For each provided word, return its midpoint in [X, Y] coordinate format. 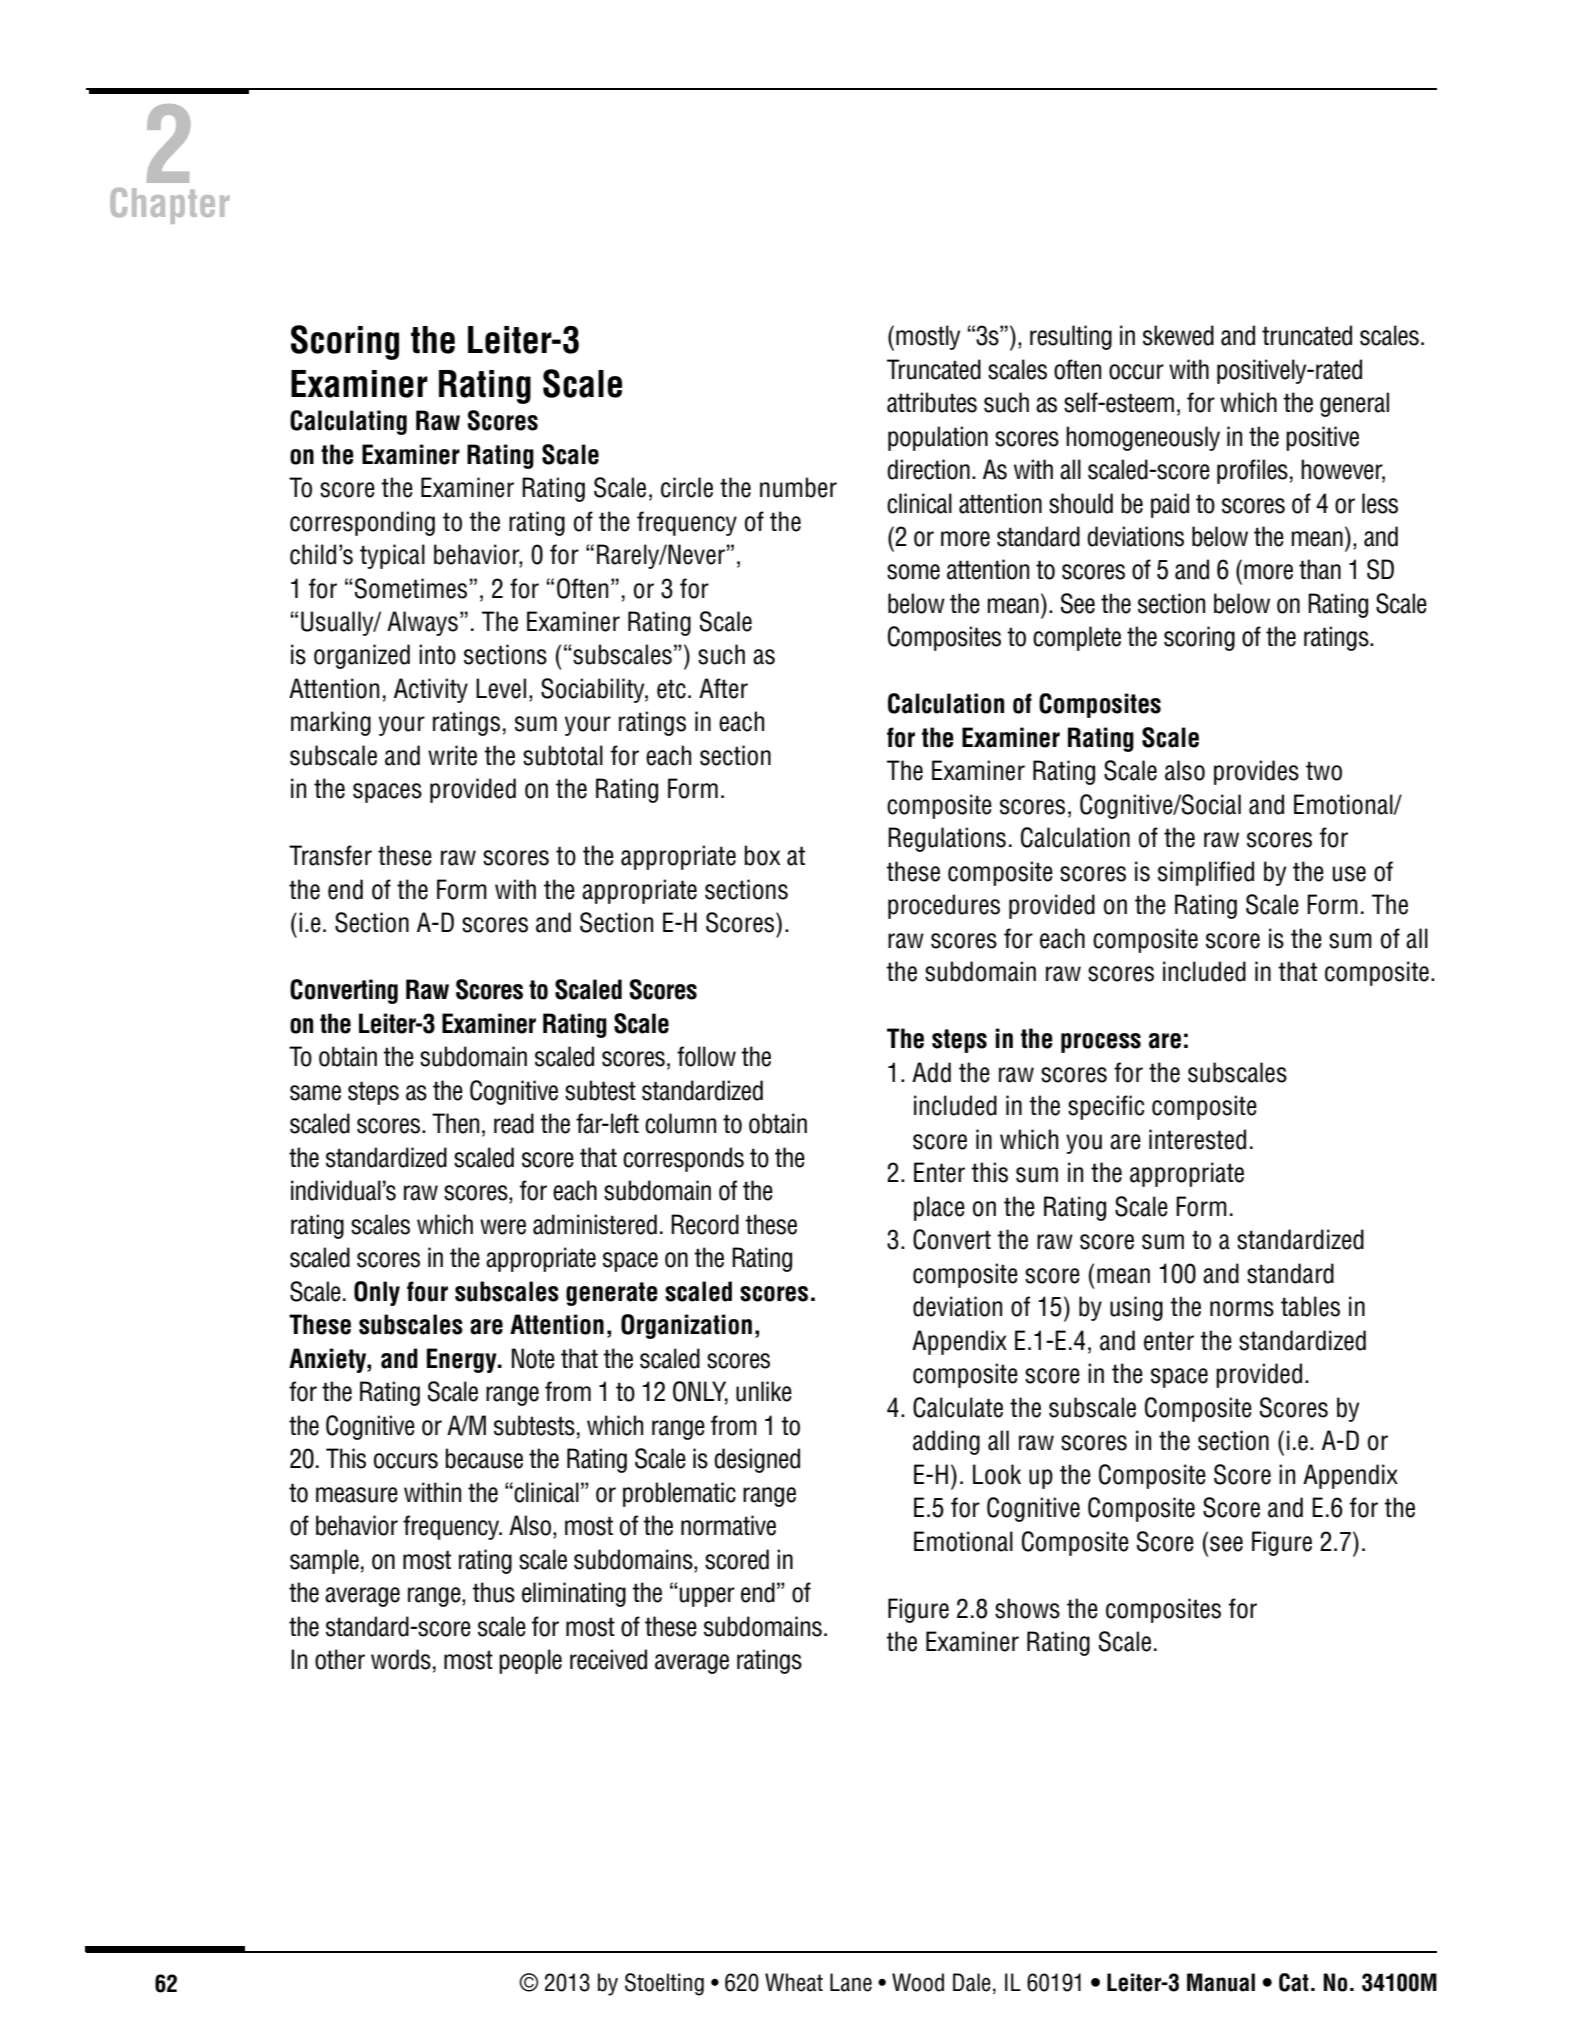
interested [1197, 1139]
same [315, 1093]
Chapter [169, 206]
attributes [932, 402]
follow [706, 1056]
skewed [1178, 335]
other [340, 1659]
